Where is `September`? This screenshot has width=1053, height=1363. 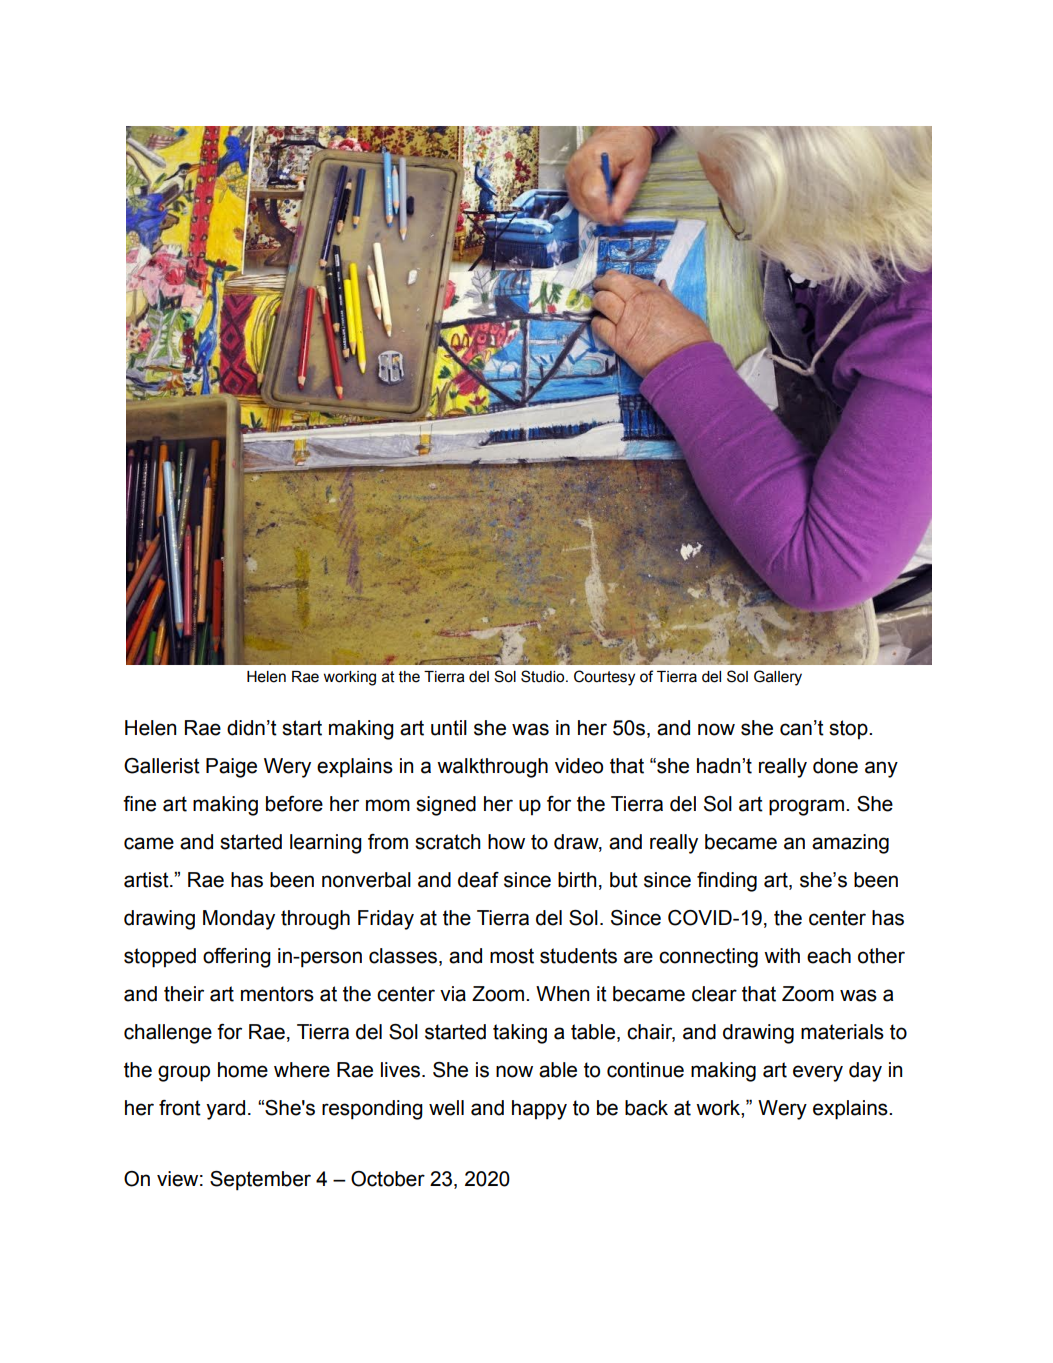
September is located at coordinates (260, 1181).
